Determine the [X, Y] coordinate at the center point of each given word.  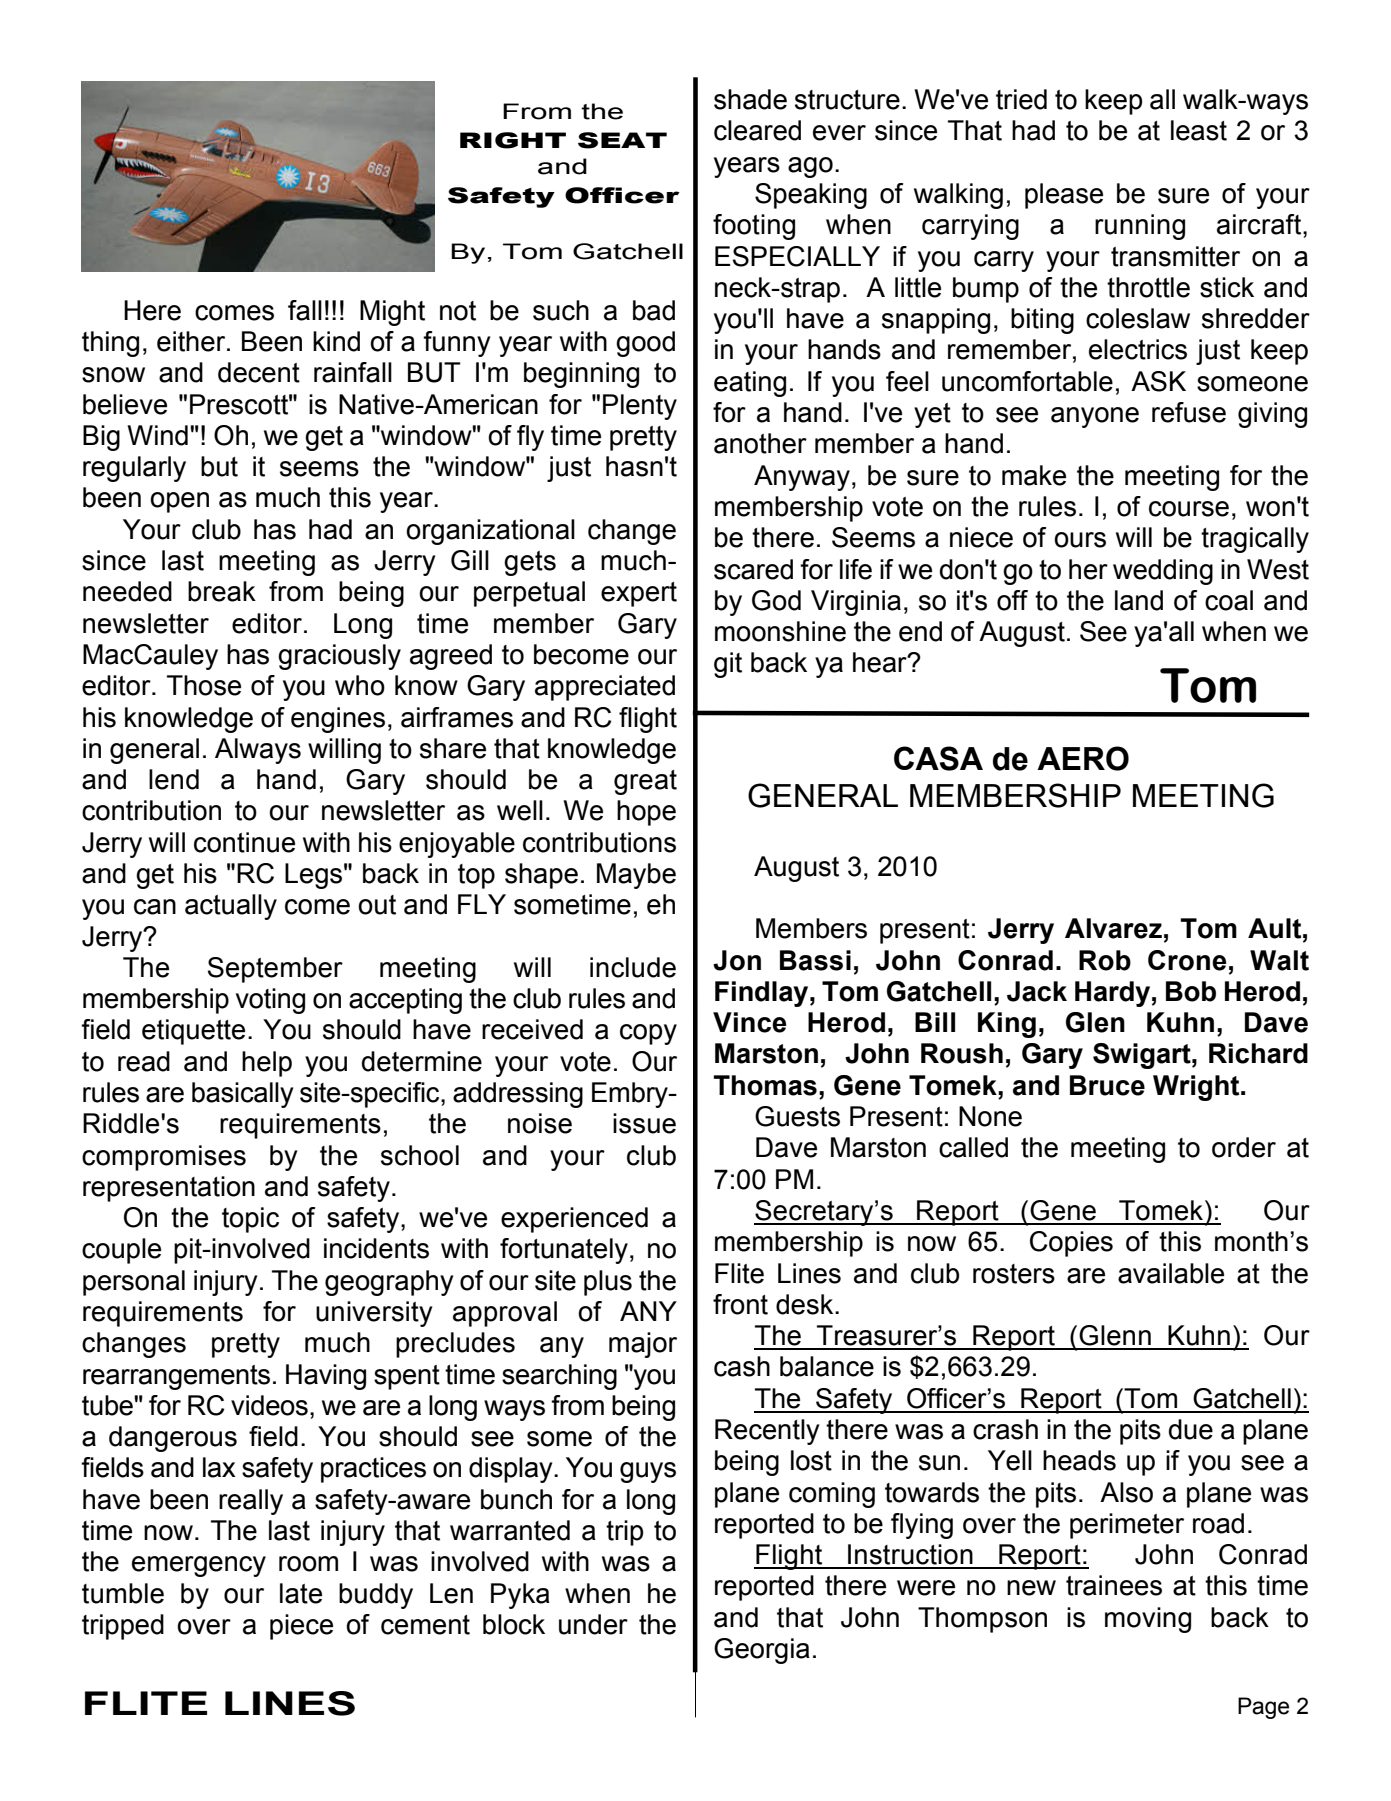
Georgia [762, 1651]
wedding [1163, 572]
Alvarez [1113, 928]
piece [301, 1627]
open [179, 502]
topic [250, 1220]
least [1199, 130]
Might [392, 313]
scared [753, 569]
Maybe [636, 876]
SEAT [622, 140]
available [1171, 1273]
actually [231, 907]
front [740, 1304]
